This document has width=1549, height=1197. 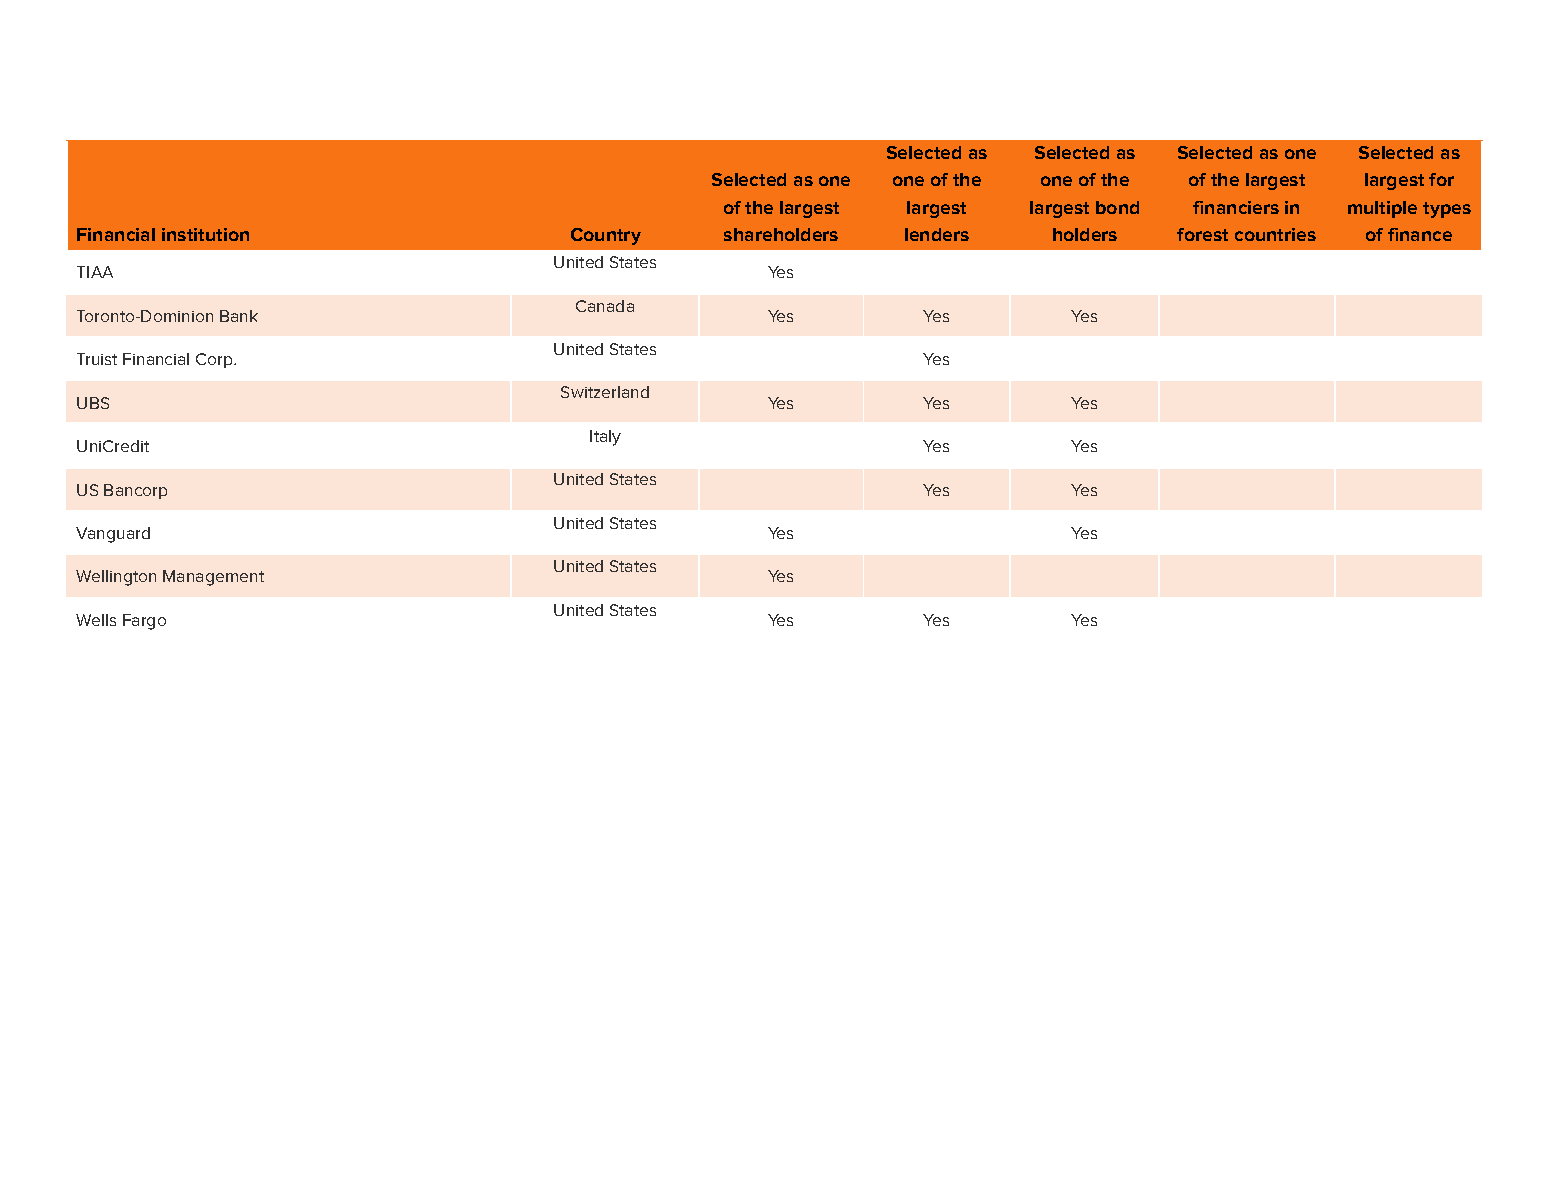 What do you see at coordinates (606, 236) in the document?
I see `Country` at bounding box center [606, 236].
